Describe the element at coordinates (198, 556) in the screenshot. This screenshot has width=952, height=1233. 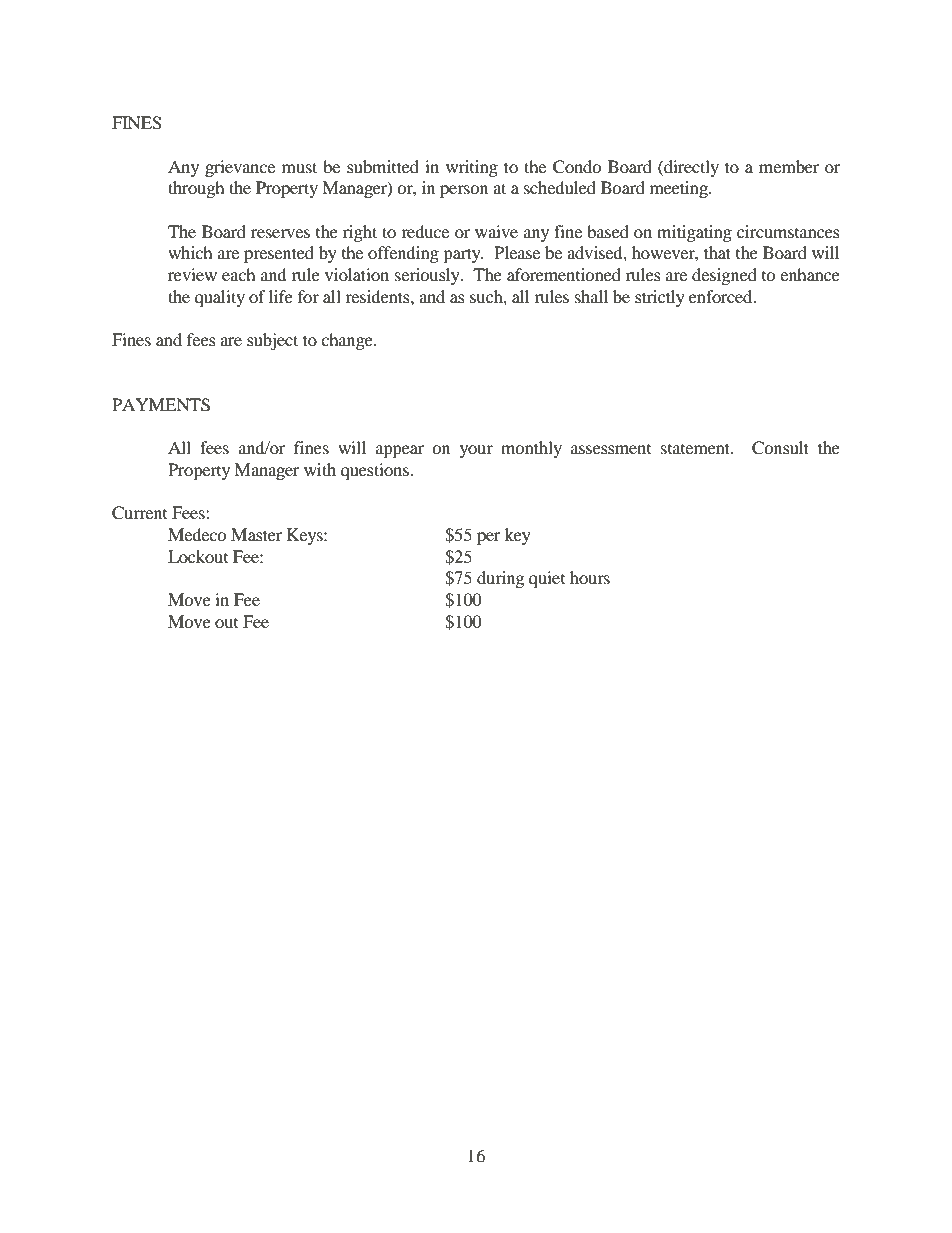
I see `Lockout` at that location.
